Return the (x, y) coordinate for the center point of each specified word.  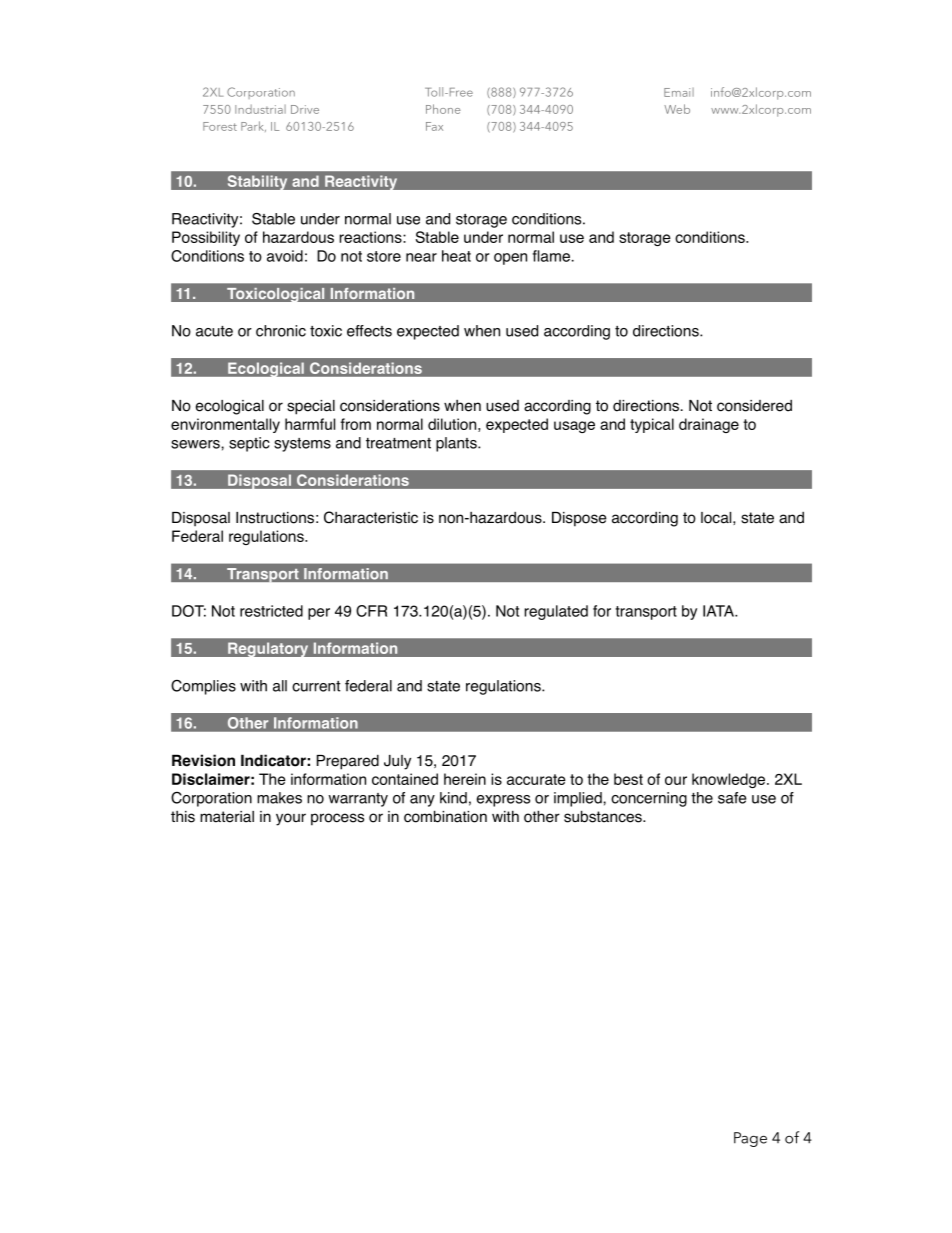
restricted (271, 611)
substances (604, 816)
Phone (443, 109)
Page (750, 1139)
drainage (709, 425)
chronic (281, 331)
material (227, 817)
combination (445, 816)
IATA (720, 611)
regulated (556, 612)
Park (253, 126)
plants (457, 444)
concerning (649, 799)
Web (677, 109)
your (291, 819)
